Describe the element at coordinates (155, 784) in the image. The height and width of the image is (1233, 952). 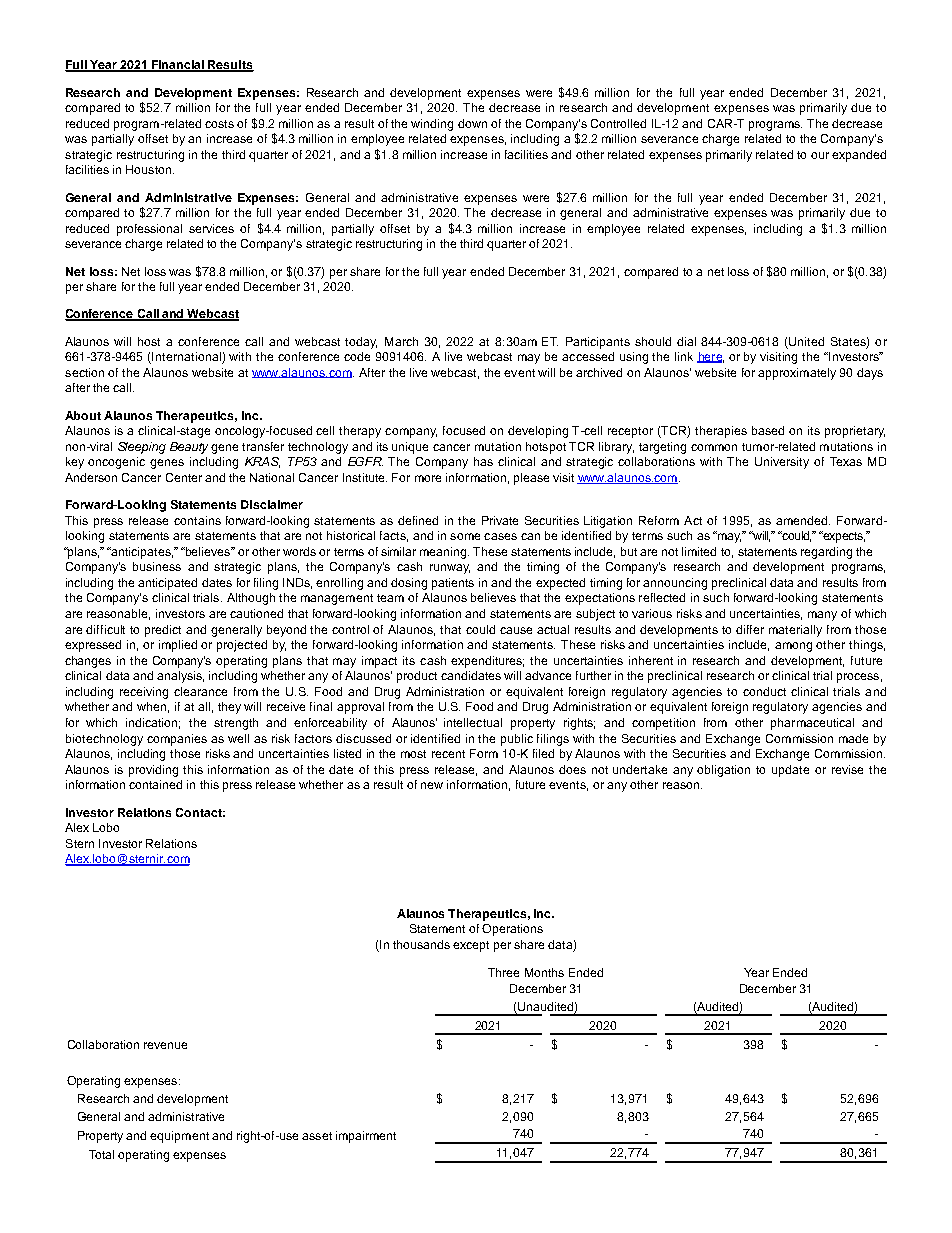
I see `contained` at that location.
